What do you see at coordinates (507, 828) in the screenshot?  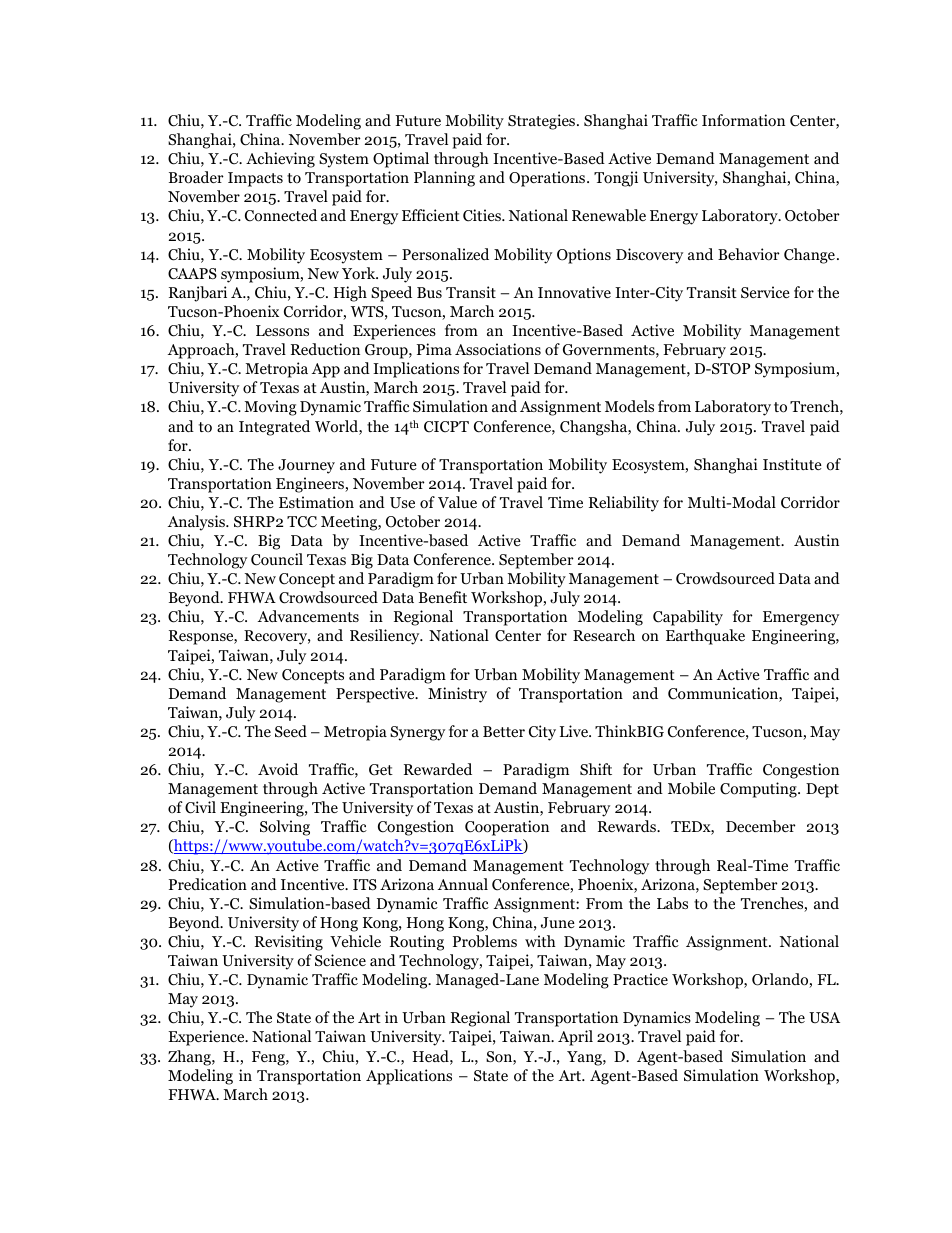 I see `Cooperation` at bounding box center [507, 828].
